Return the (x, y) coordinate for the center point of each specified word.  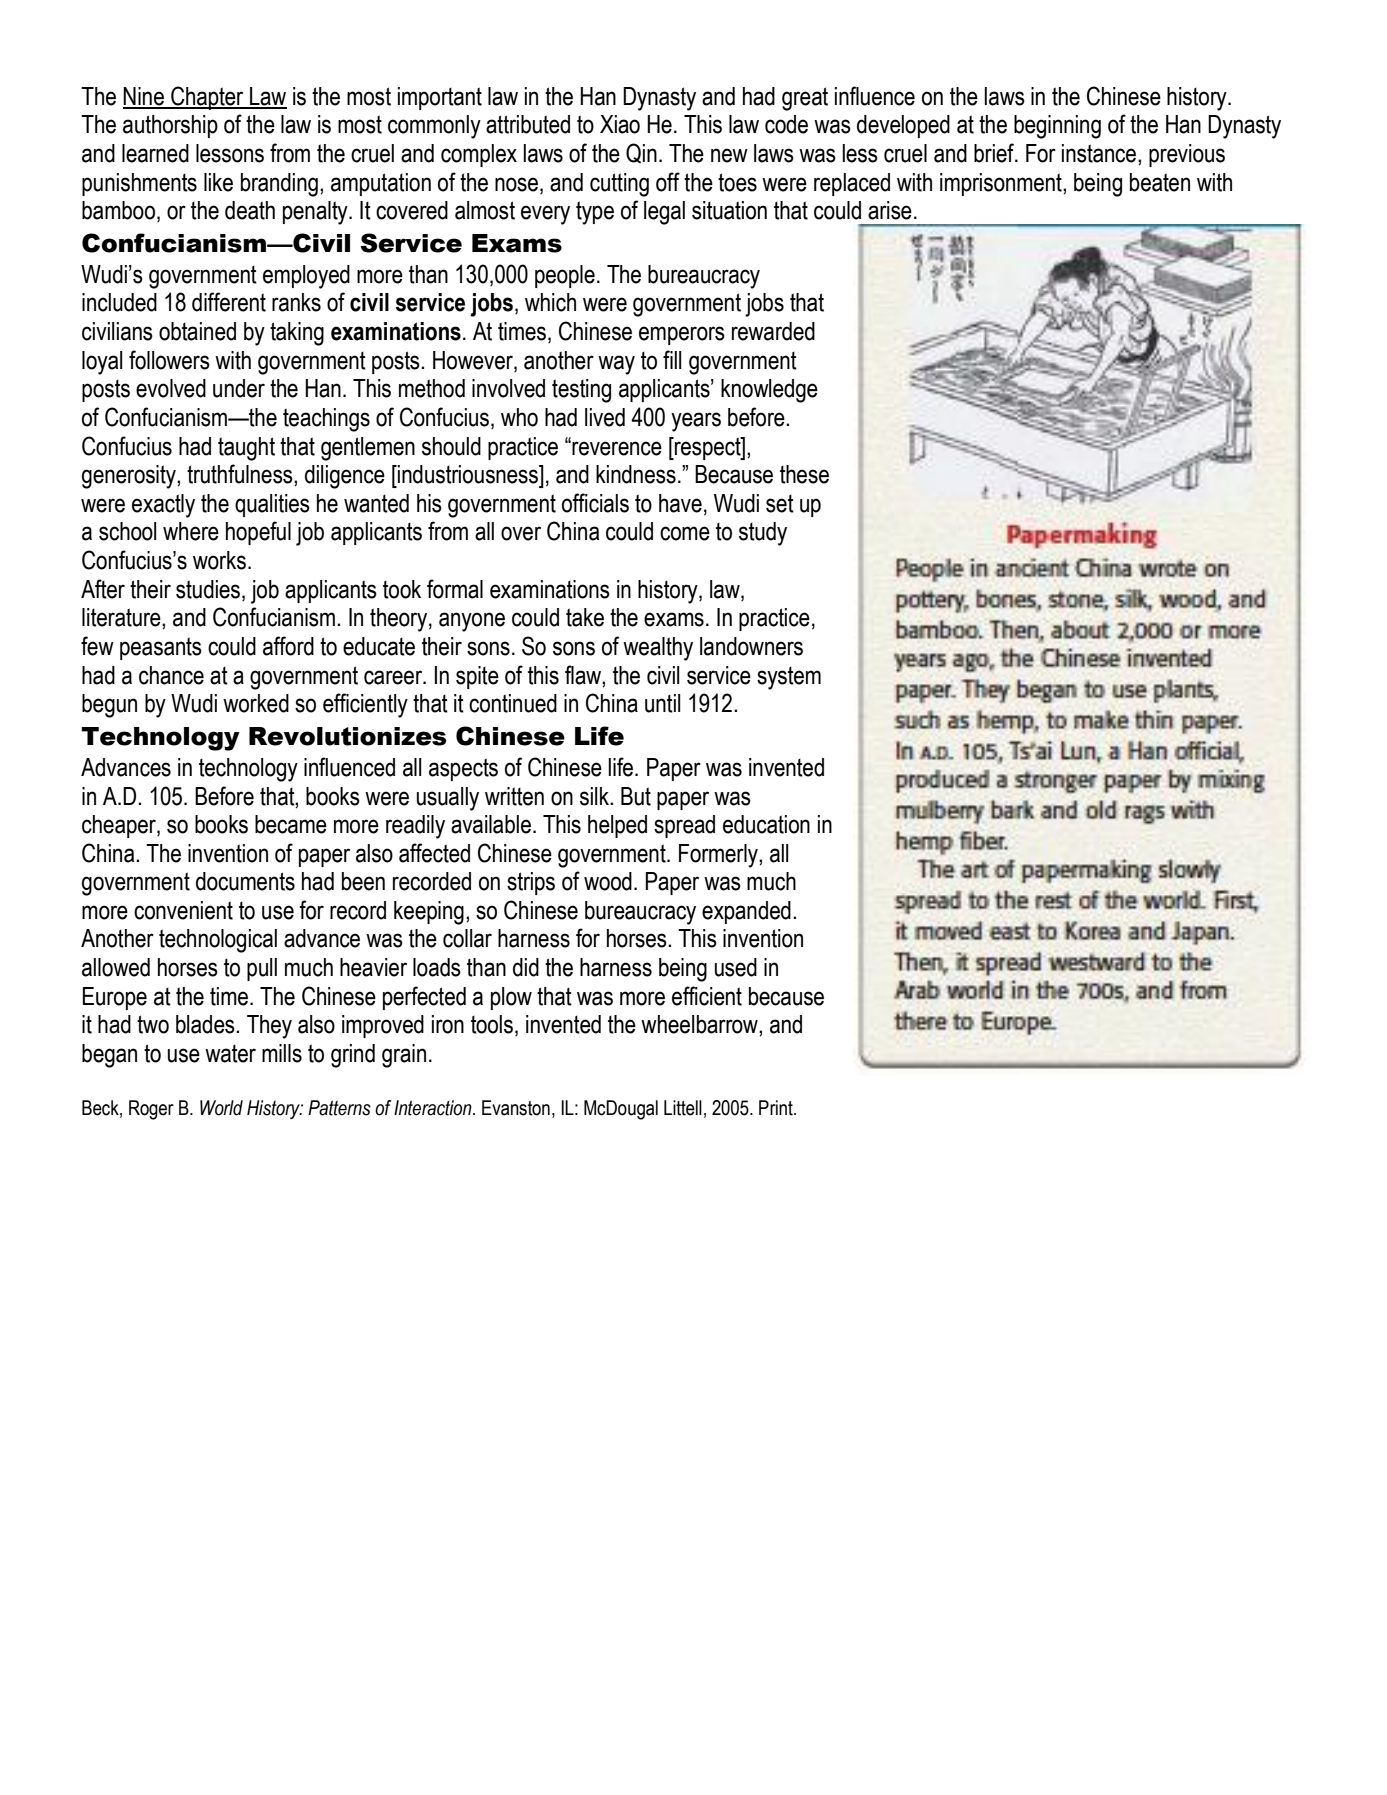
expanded (746, 912)
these (804, 474)
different (229, 302)
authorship (170, 126)
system (789, 678)
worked (256, 703)
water (230, 1054)
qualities (272, 505)
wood (608, 881)
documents (245, 881)
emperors (682, 335)
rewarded (773, 331)
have (680, 503)
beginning (1057, 127)
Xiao (620, 124)
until (662, 703)
